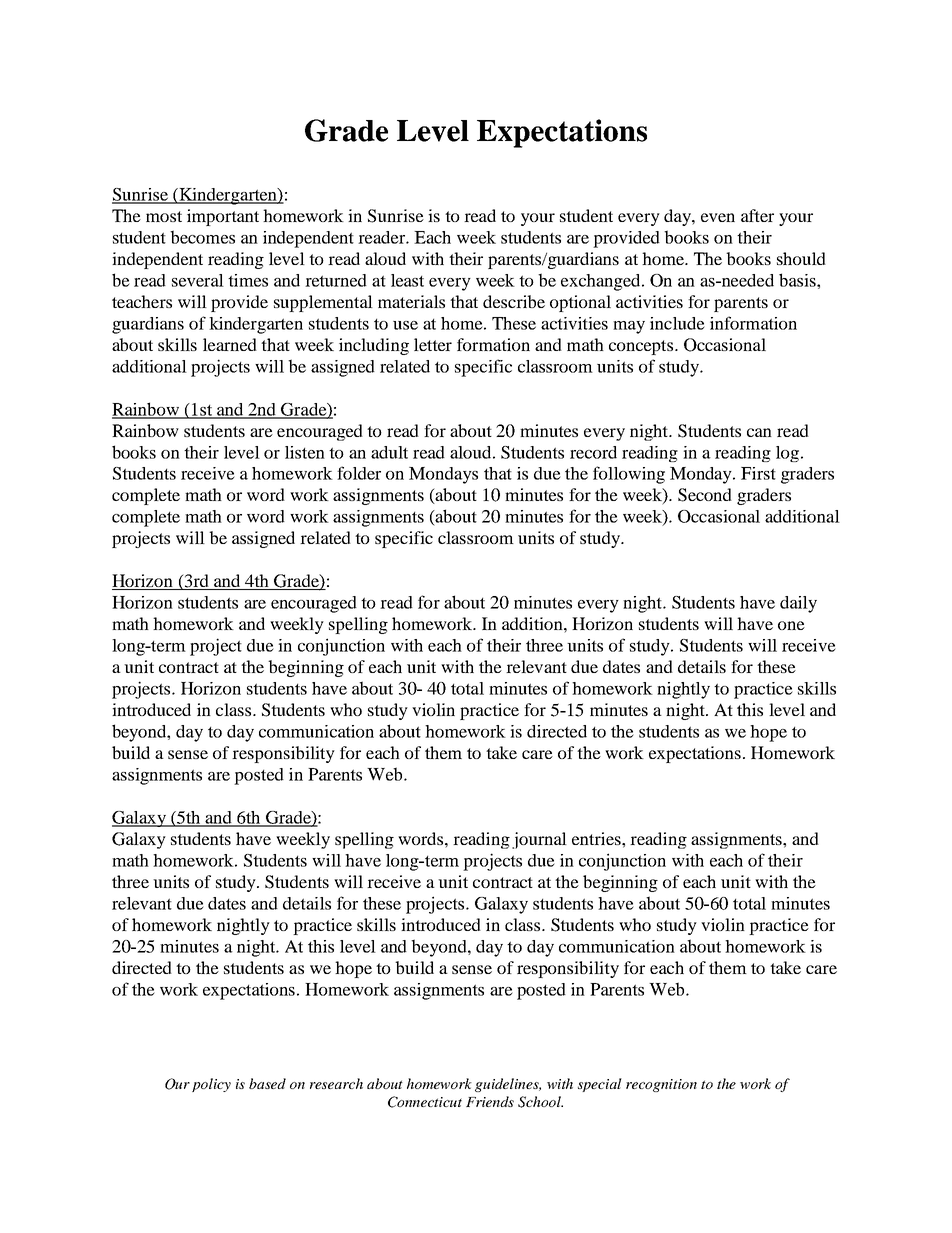  I want to click on folder, so click(359, 473).
